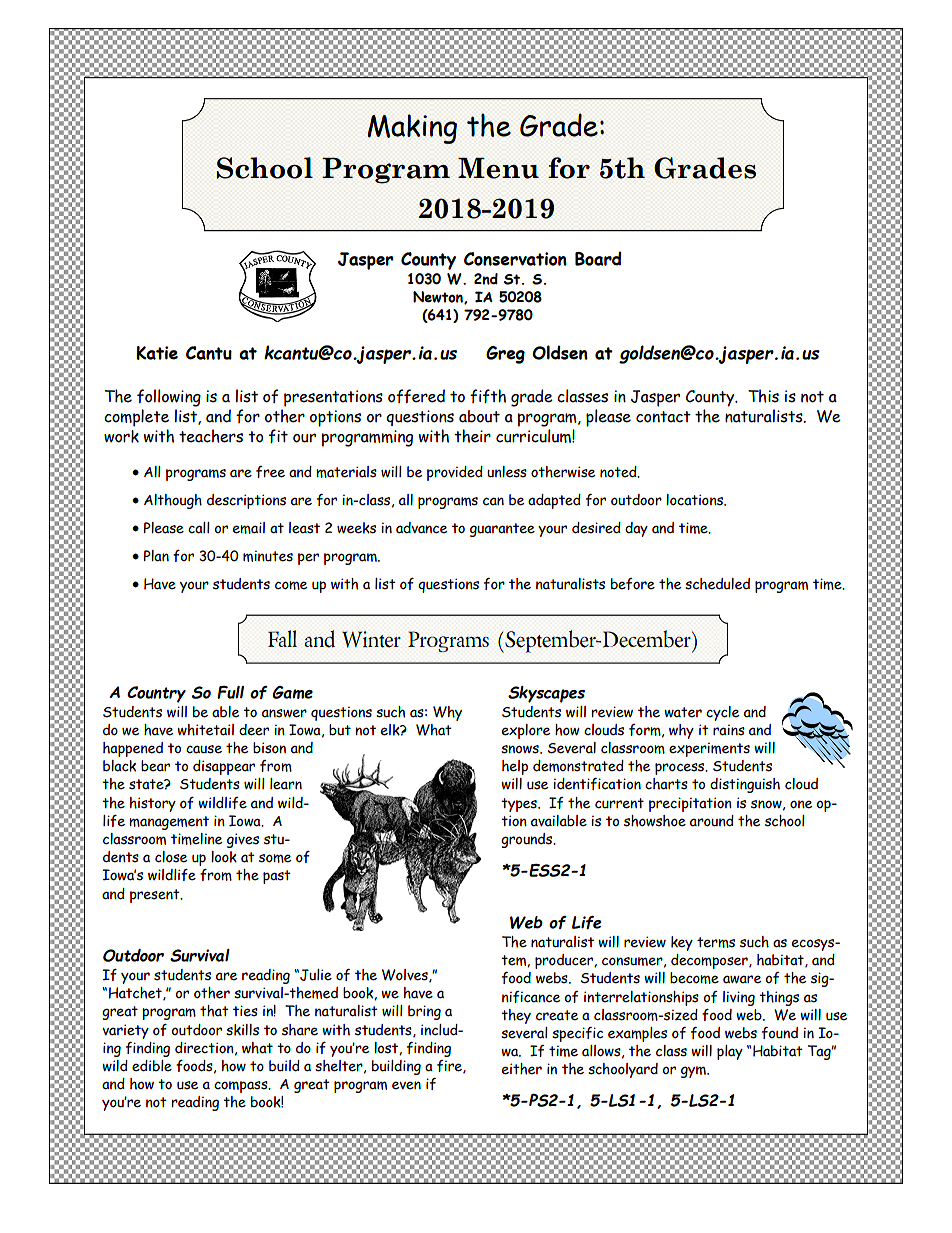  Describe the element at coordinates (598, 258) in the screenshot. I see `Board` at that location.
